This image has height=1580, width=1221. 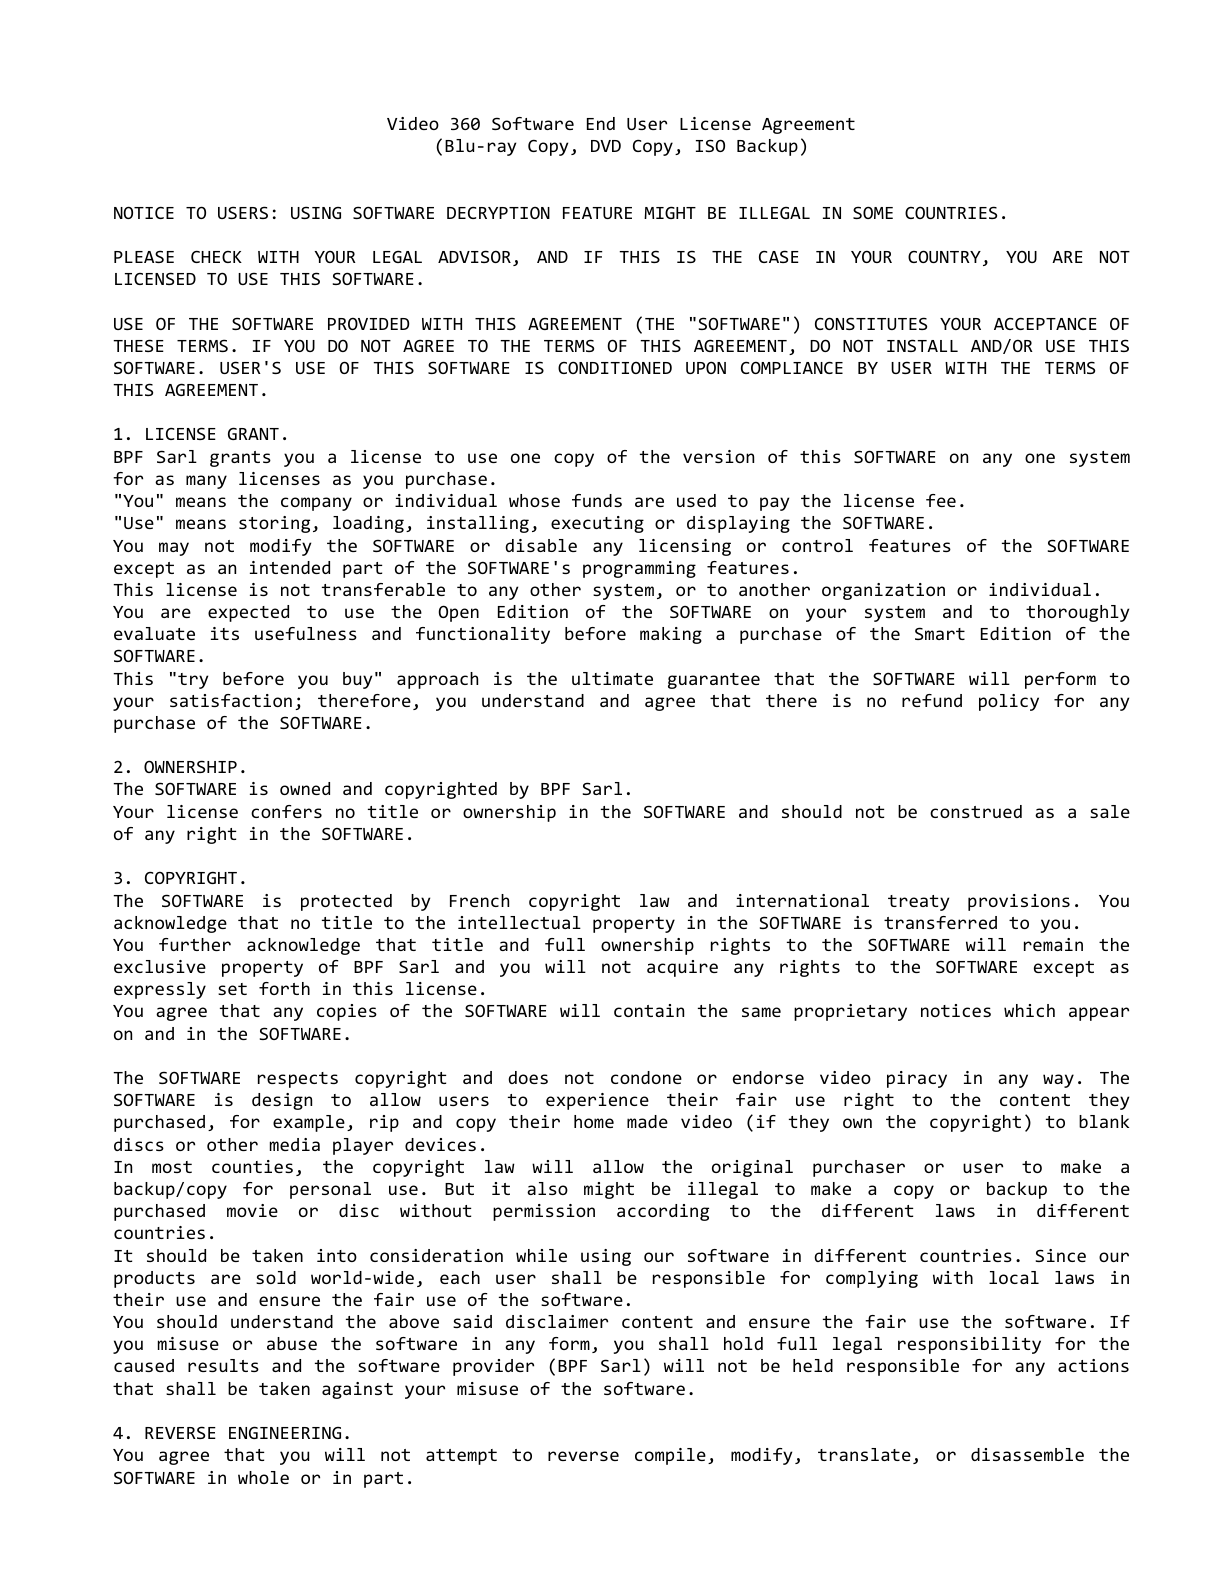 I want to click on confers, so click(x=286, y=811).
